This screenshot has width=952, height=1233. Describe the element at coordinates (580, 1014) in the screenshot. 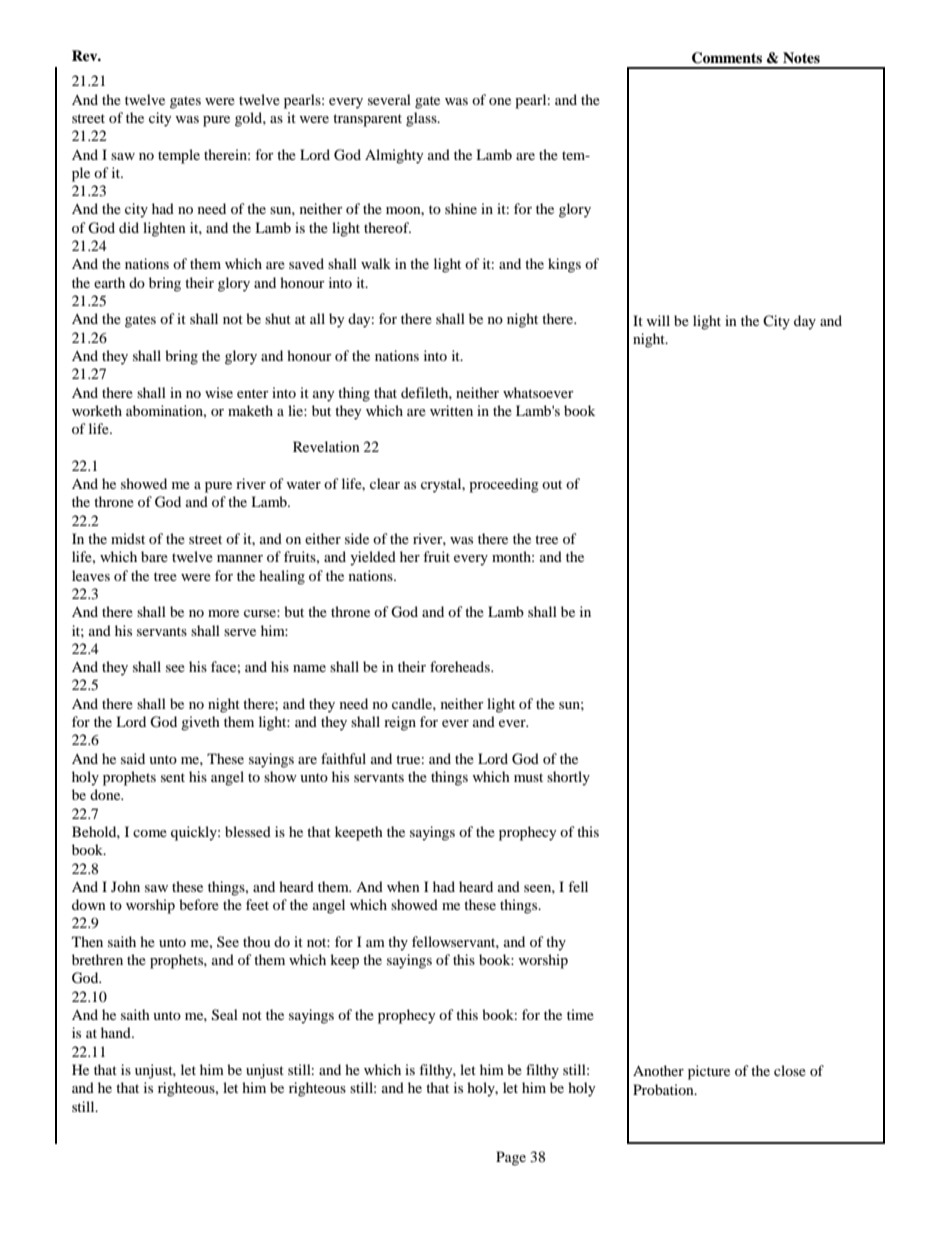

I see `time` at that location.
